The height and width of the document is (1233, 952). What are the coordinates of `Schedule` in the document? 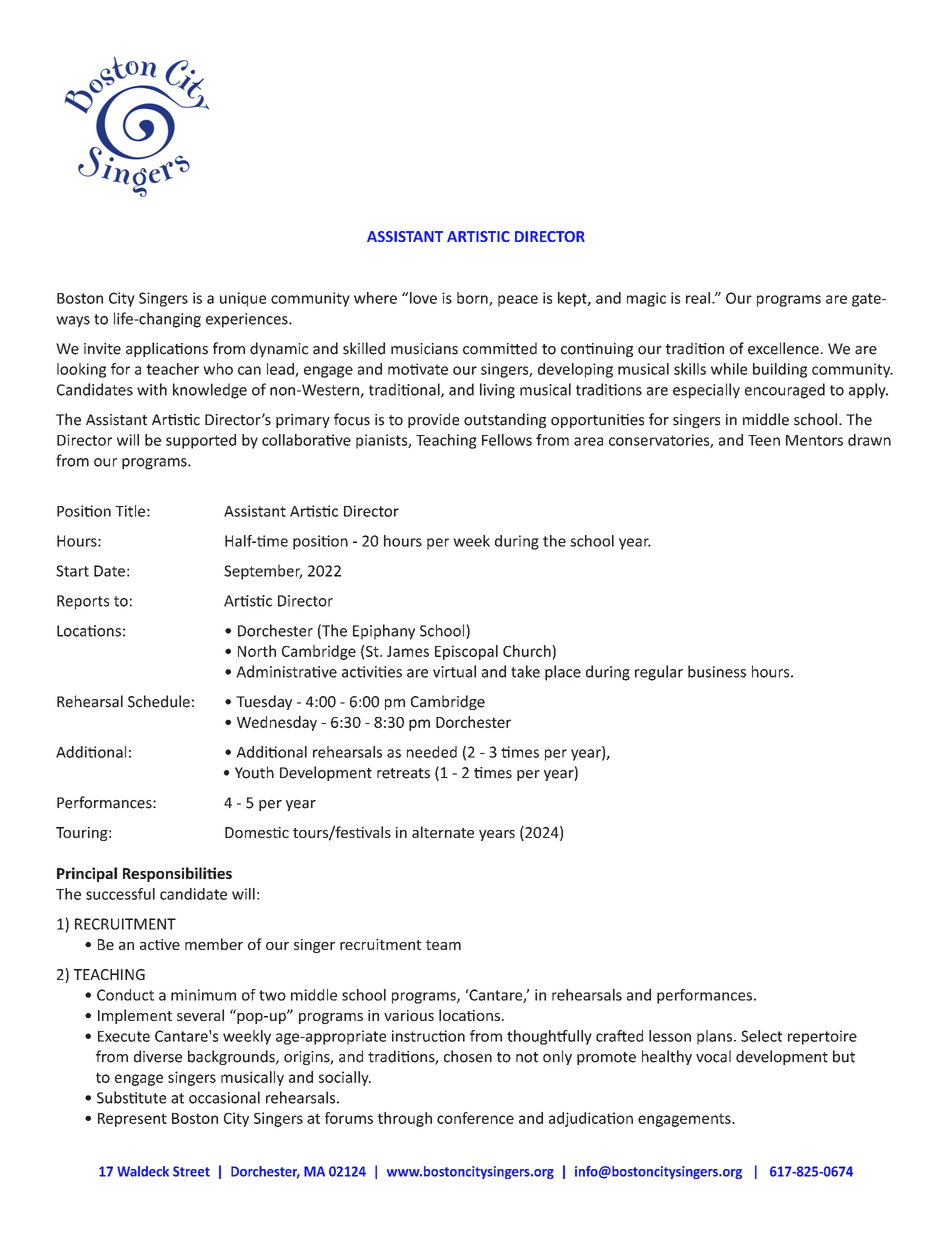 It's located at (159, 701).
